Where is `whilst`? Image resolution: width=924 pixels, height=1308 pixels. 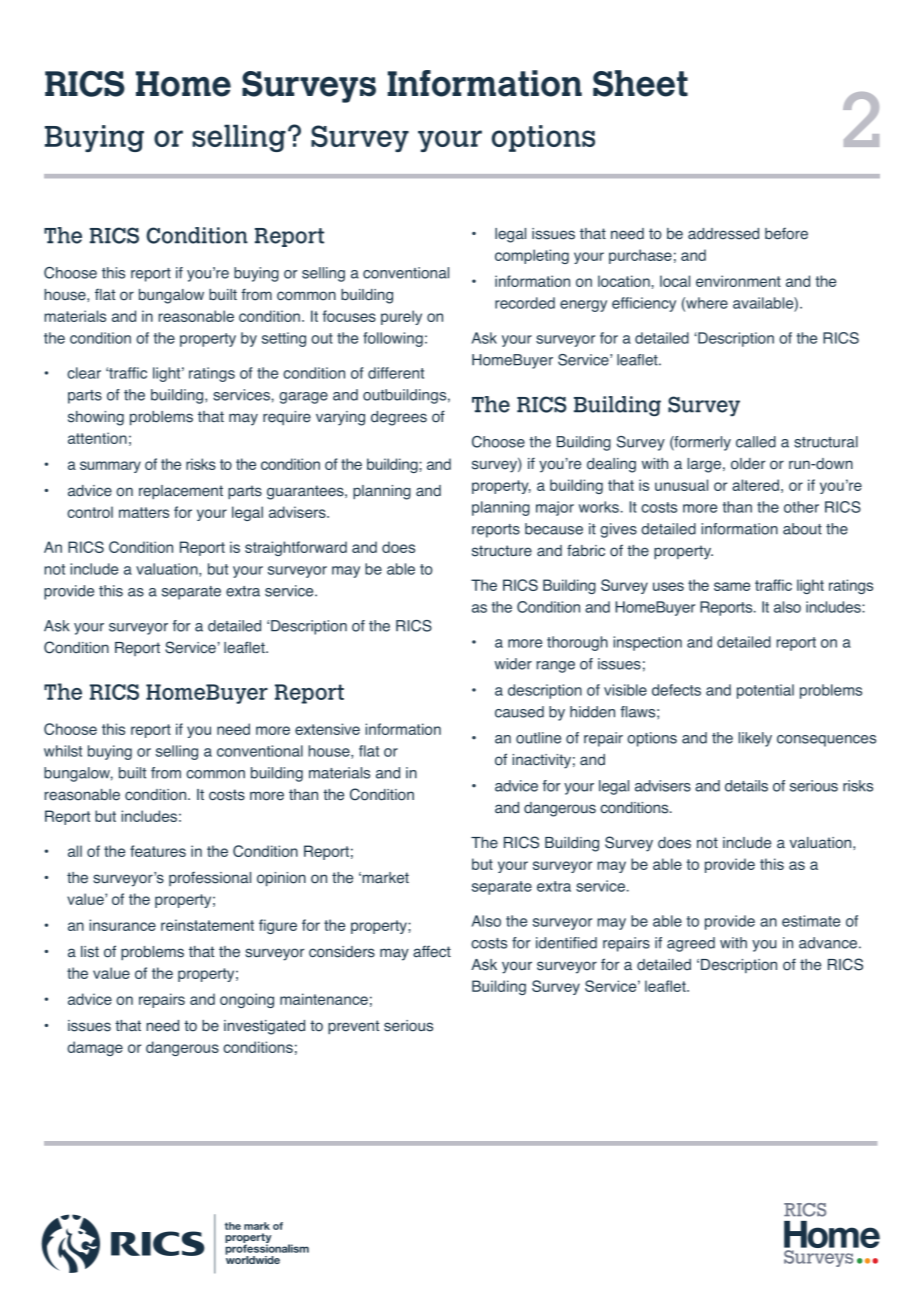
whilst is located at coordinates (63, 751).
